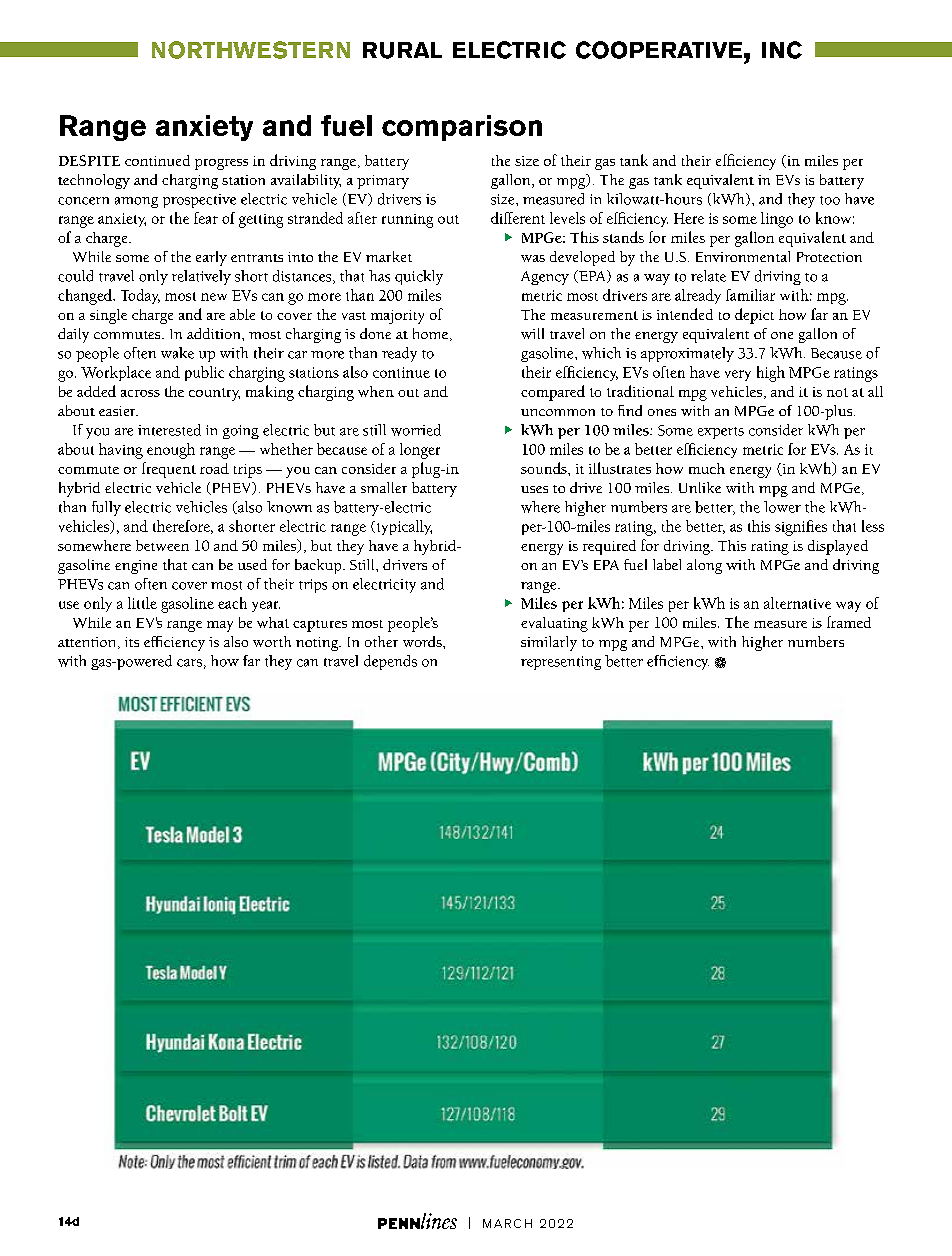 The width and height of the screenshot is (952, 1256). What do you see at coordinates (507, 1223) in the screenshot?
I see `MARCH` at bounding box center [507, 1223].
